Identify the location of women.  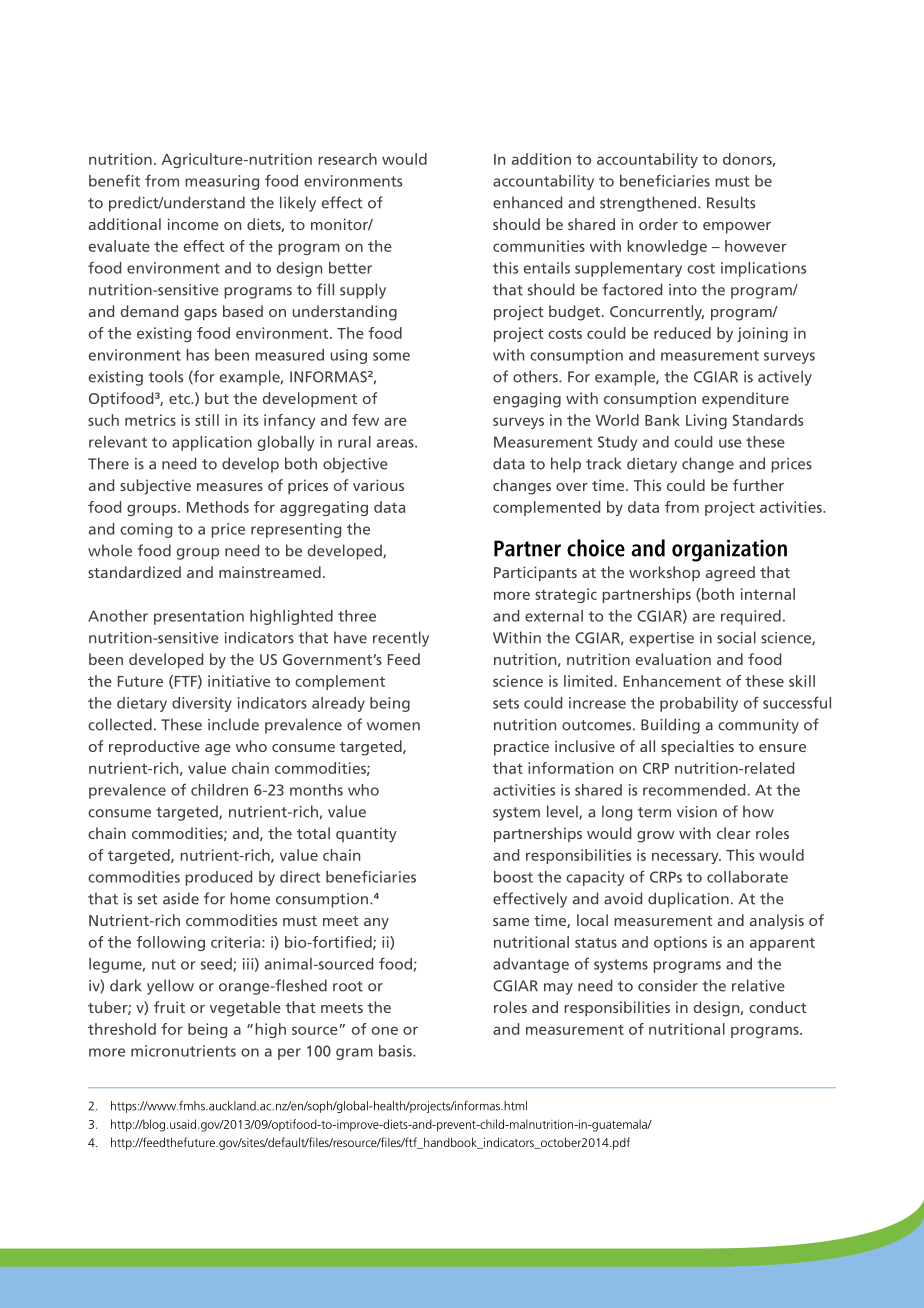
(393, 726).
